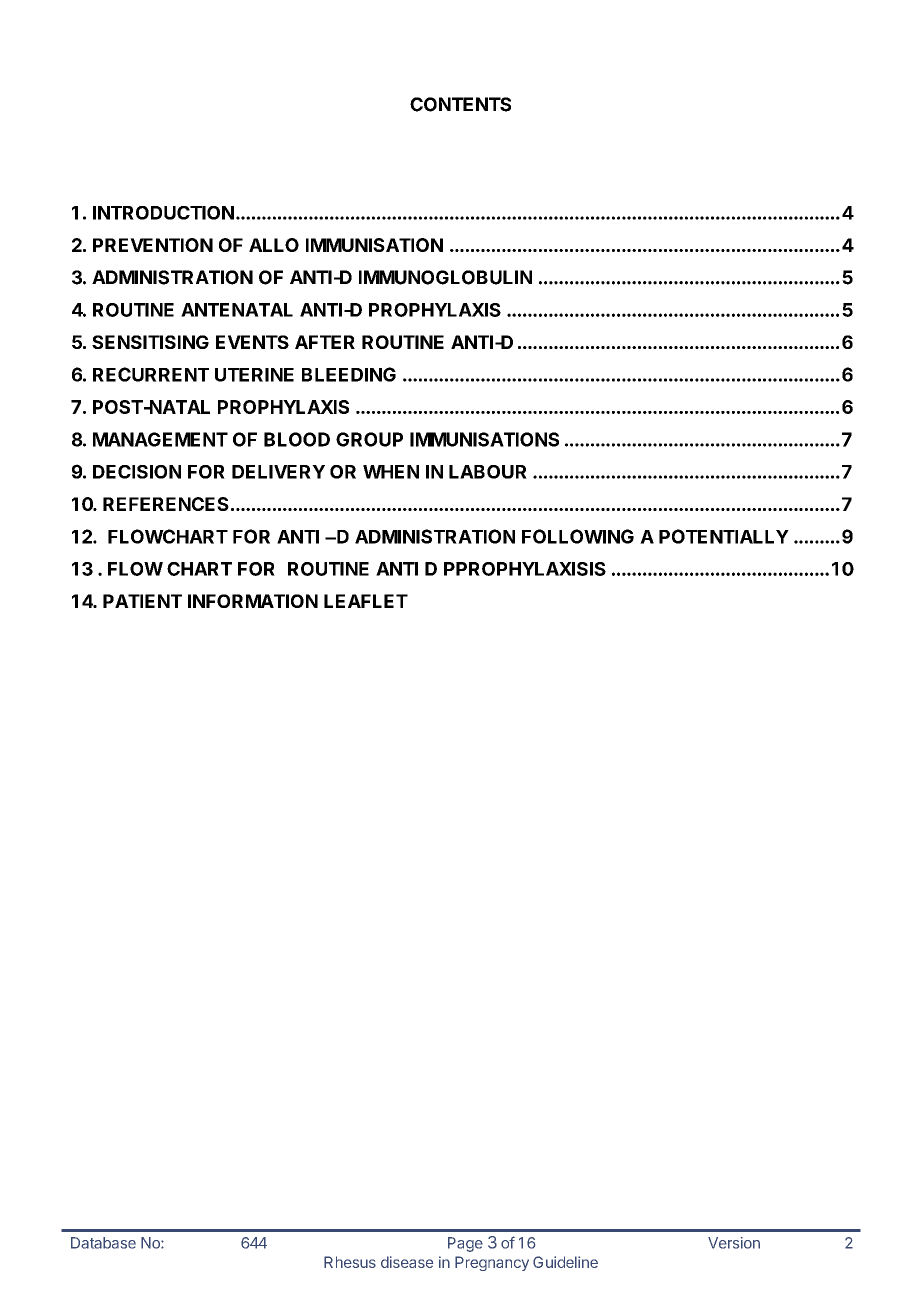 The image size is (924, 1308). What do you see at coordinates (253, 601) in the screenshot?
I see `INFORMATION` at bounding box center [253, 601].
